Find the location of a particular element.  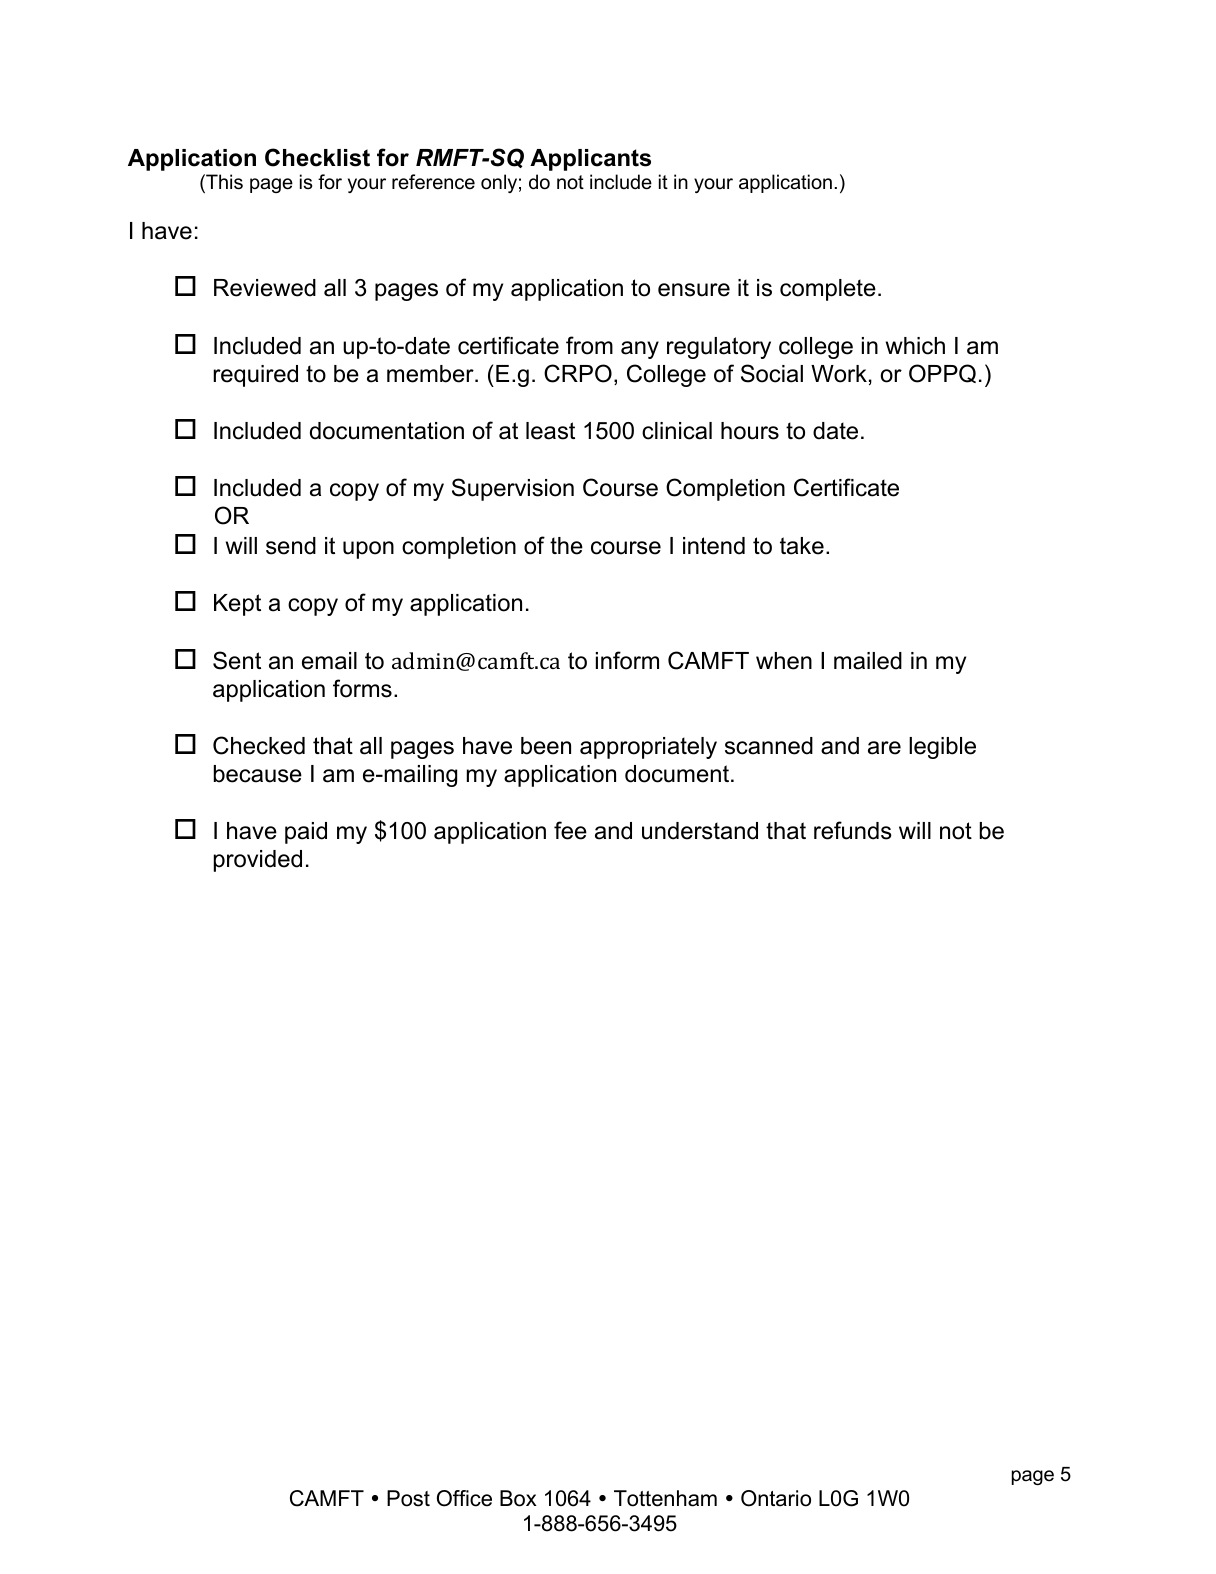

refunds is located at coordinates (853, 830).
